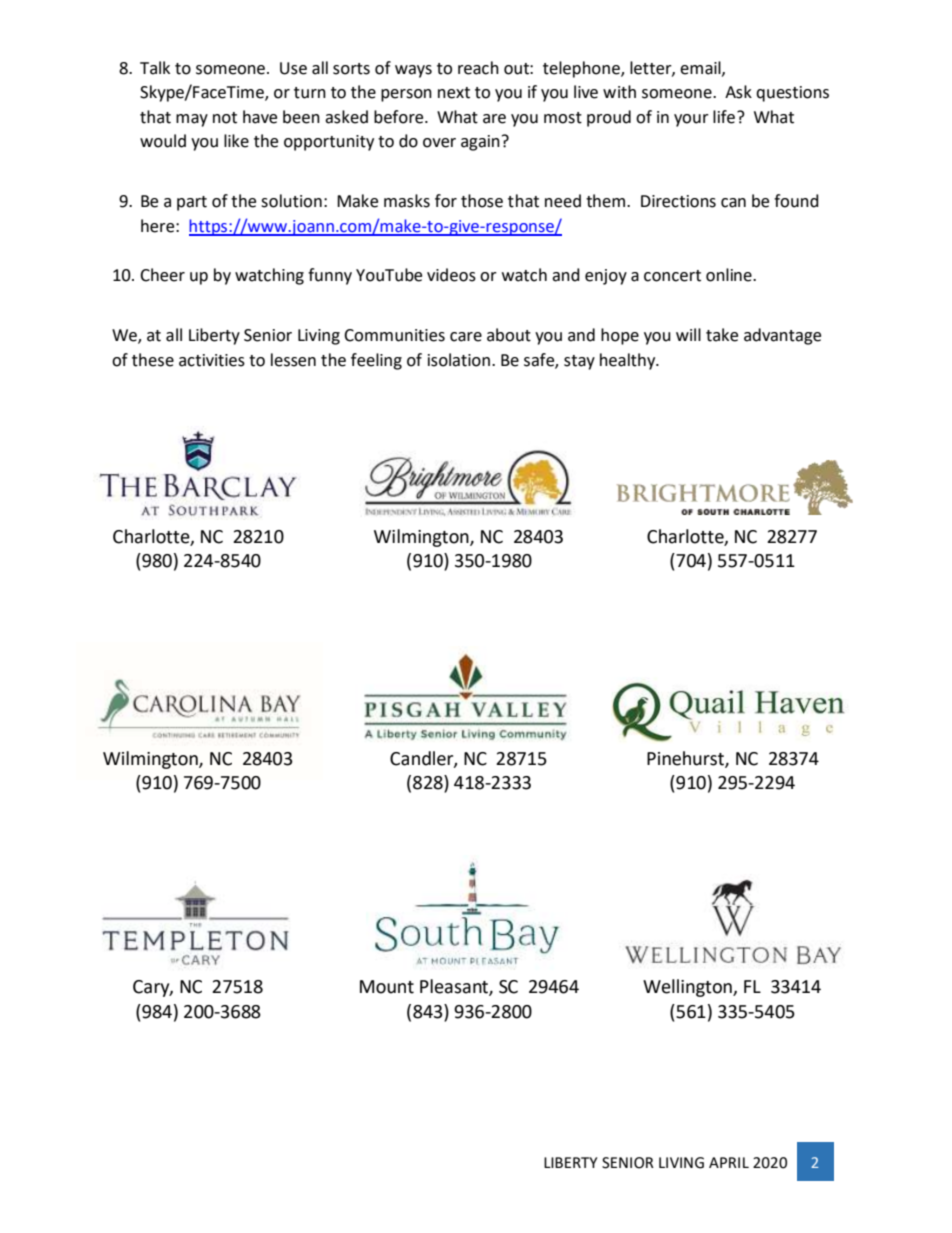 The width and height of the document is (952, 1233). What do you see at coordinates (629, 361) in the document?
I see `healthy` at bounding box center [629, 361].
